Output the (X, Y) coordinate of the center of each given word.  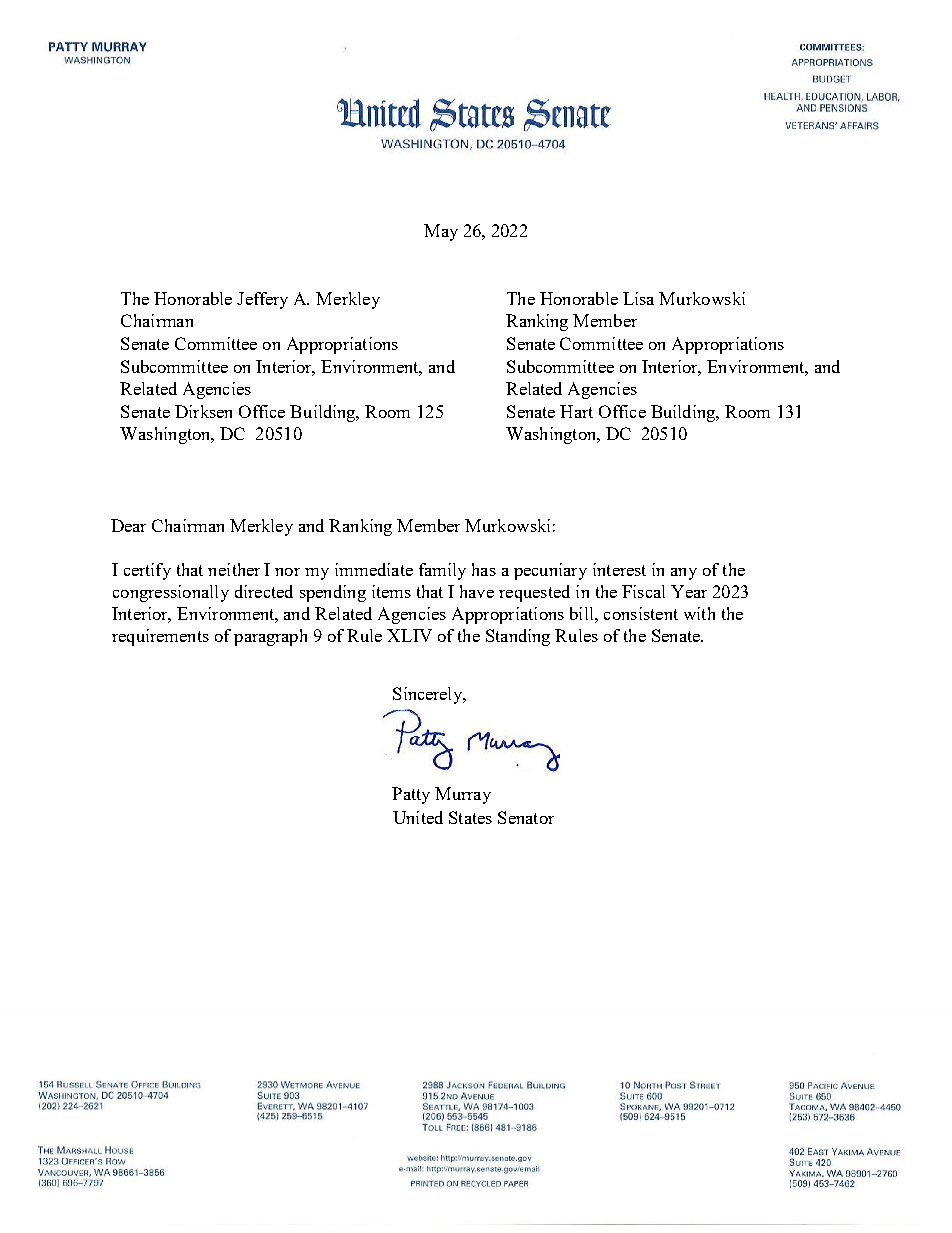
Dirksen (203, 411)
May (441, 232)
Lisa (638, 298)
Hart (576, 411)
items (391, 591)
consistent (641, 613)
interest (619, 569)
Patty (411, 795)
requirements (160, 637)
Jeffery (262, 300)
